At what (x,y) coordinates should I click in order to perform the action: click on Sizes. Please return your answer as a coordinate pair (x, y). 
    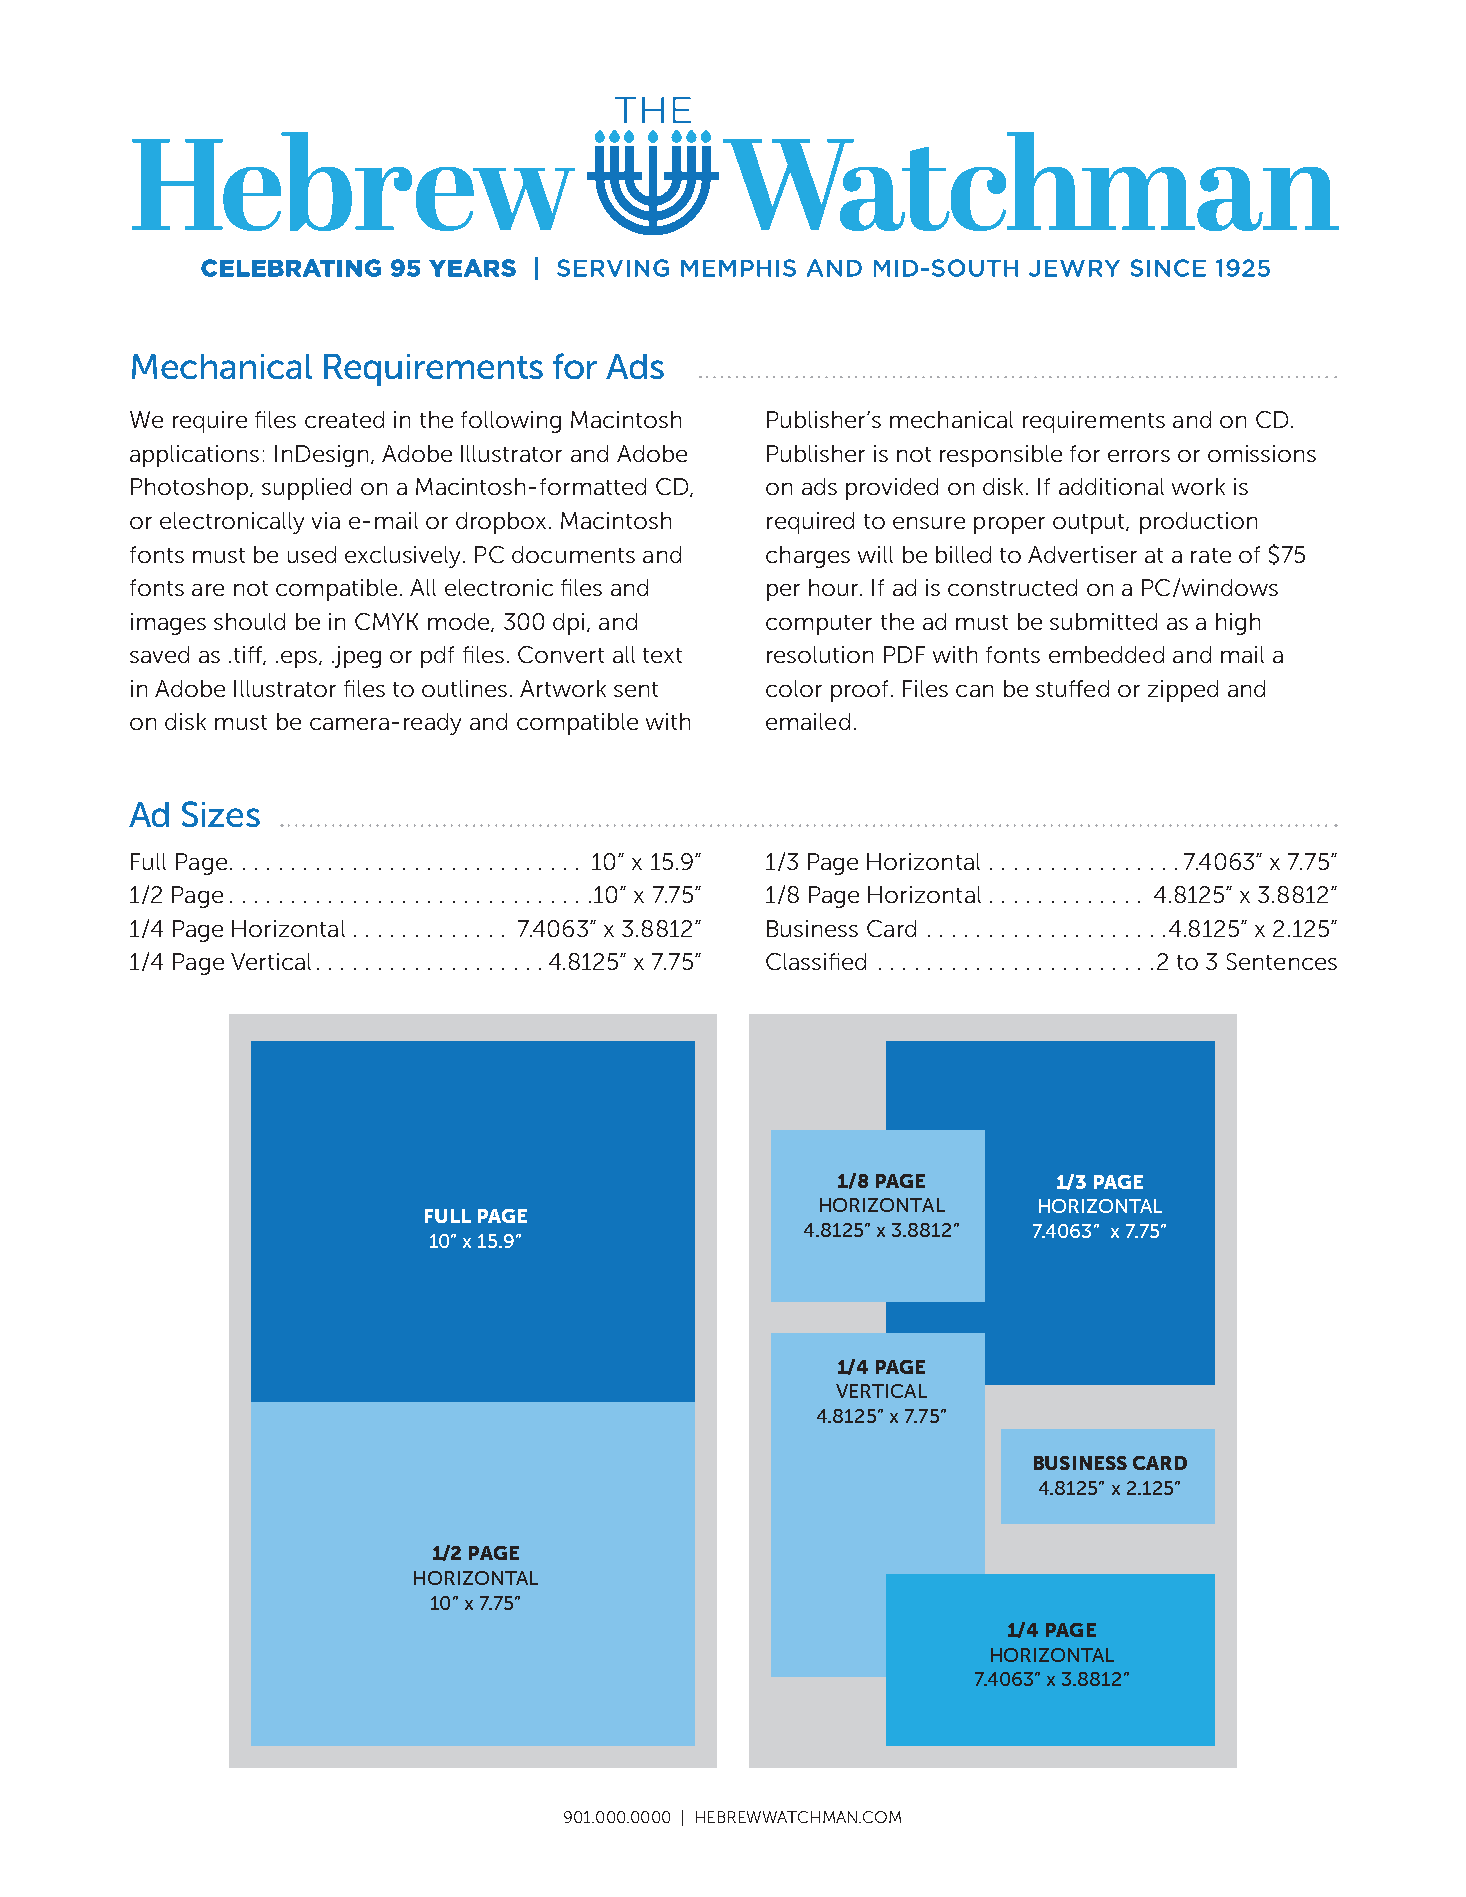
    Looking at the image, I should click on (221, 814).
